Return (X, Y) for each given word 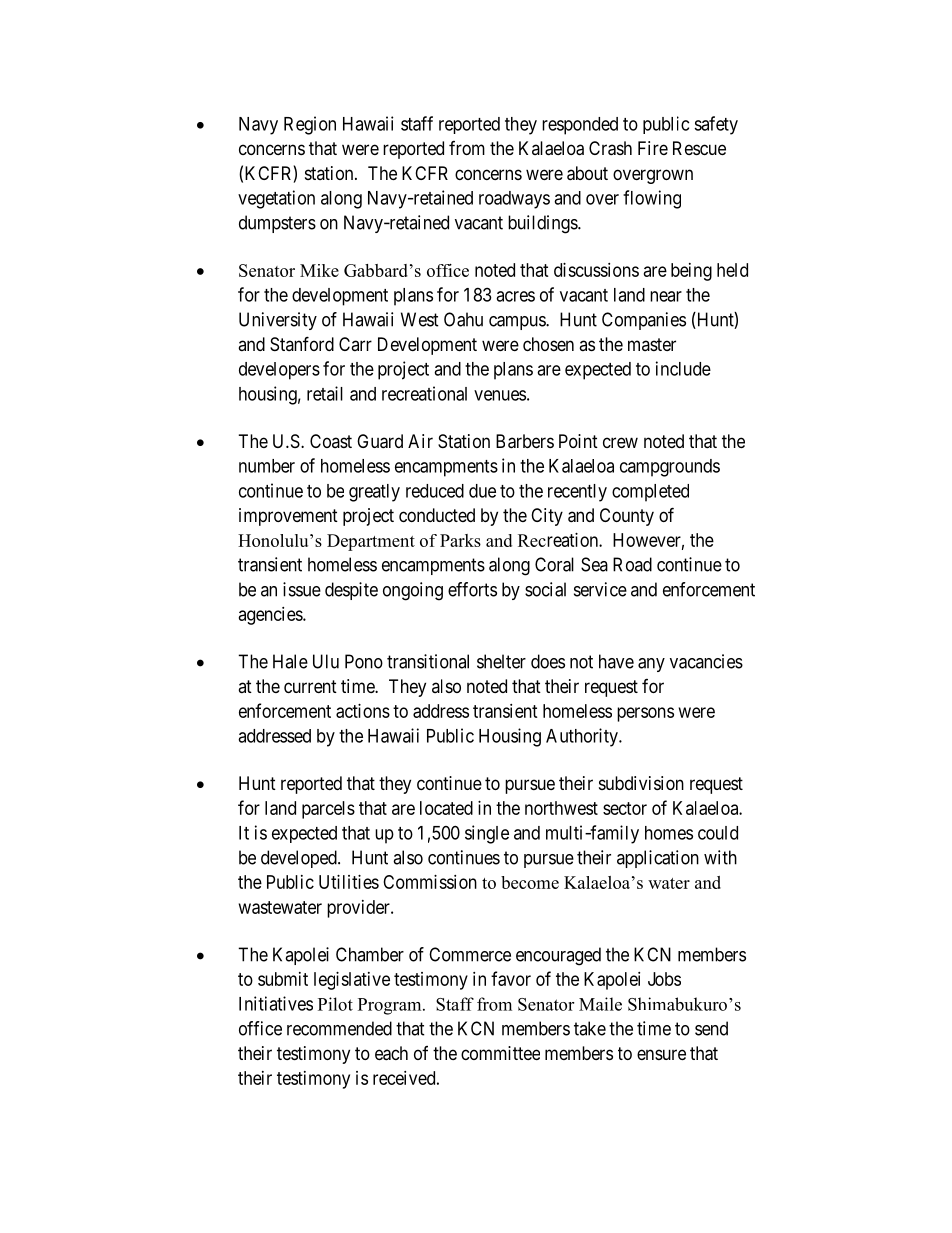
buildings (543, 224)
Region (310, 125)
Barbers (525, 441)
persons (645, 714)
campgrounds (670, 468)
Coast (331, 441)
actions (363, 711)
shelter (501, 661)
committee (500, 1053)
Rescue (699, 148)
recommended (339, 1028)
